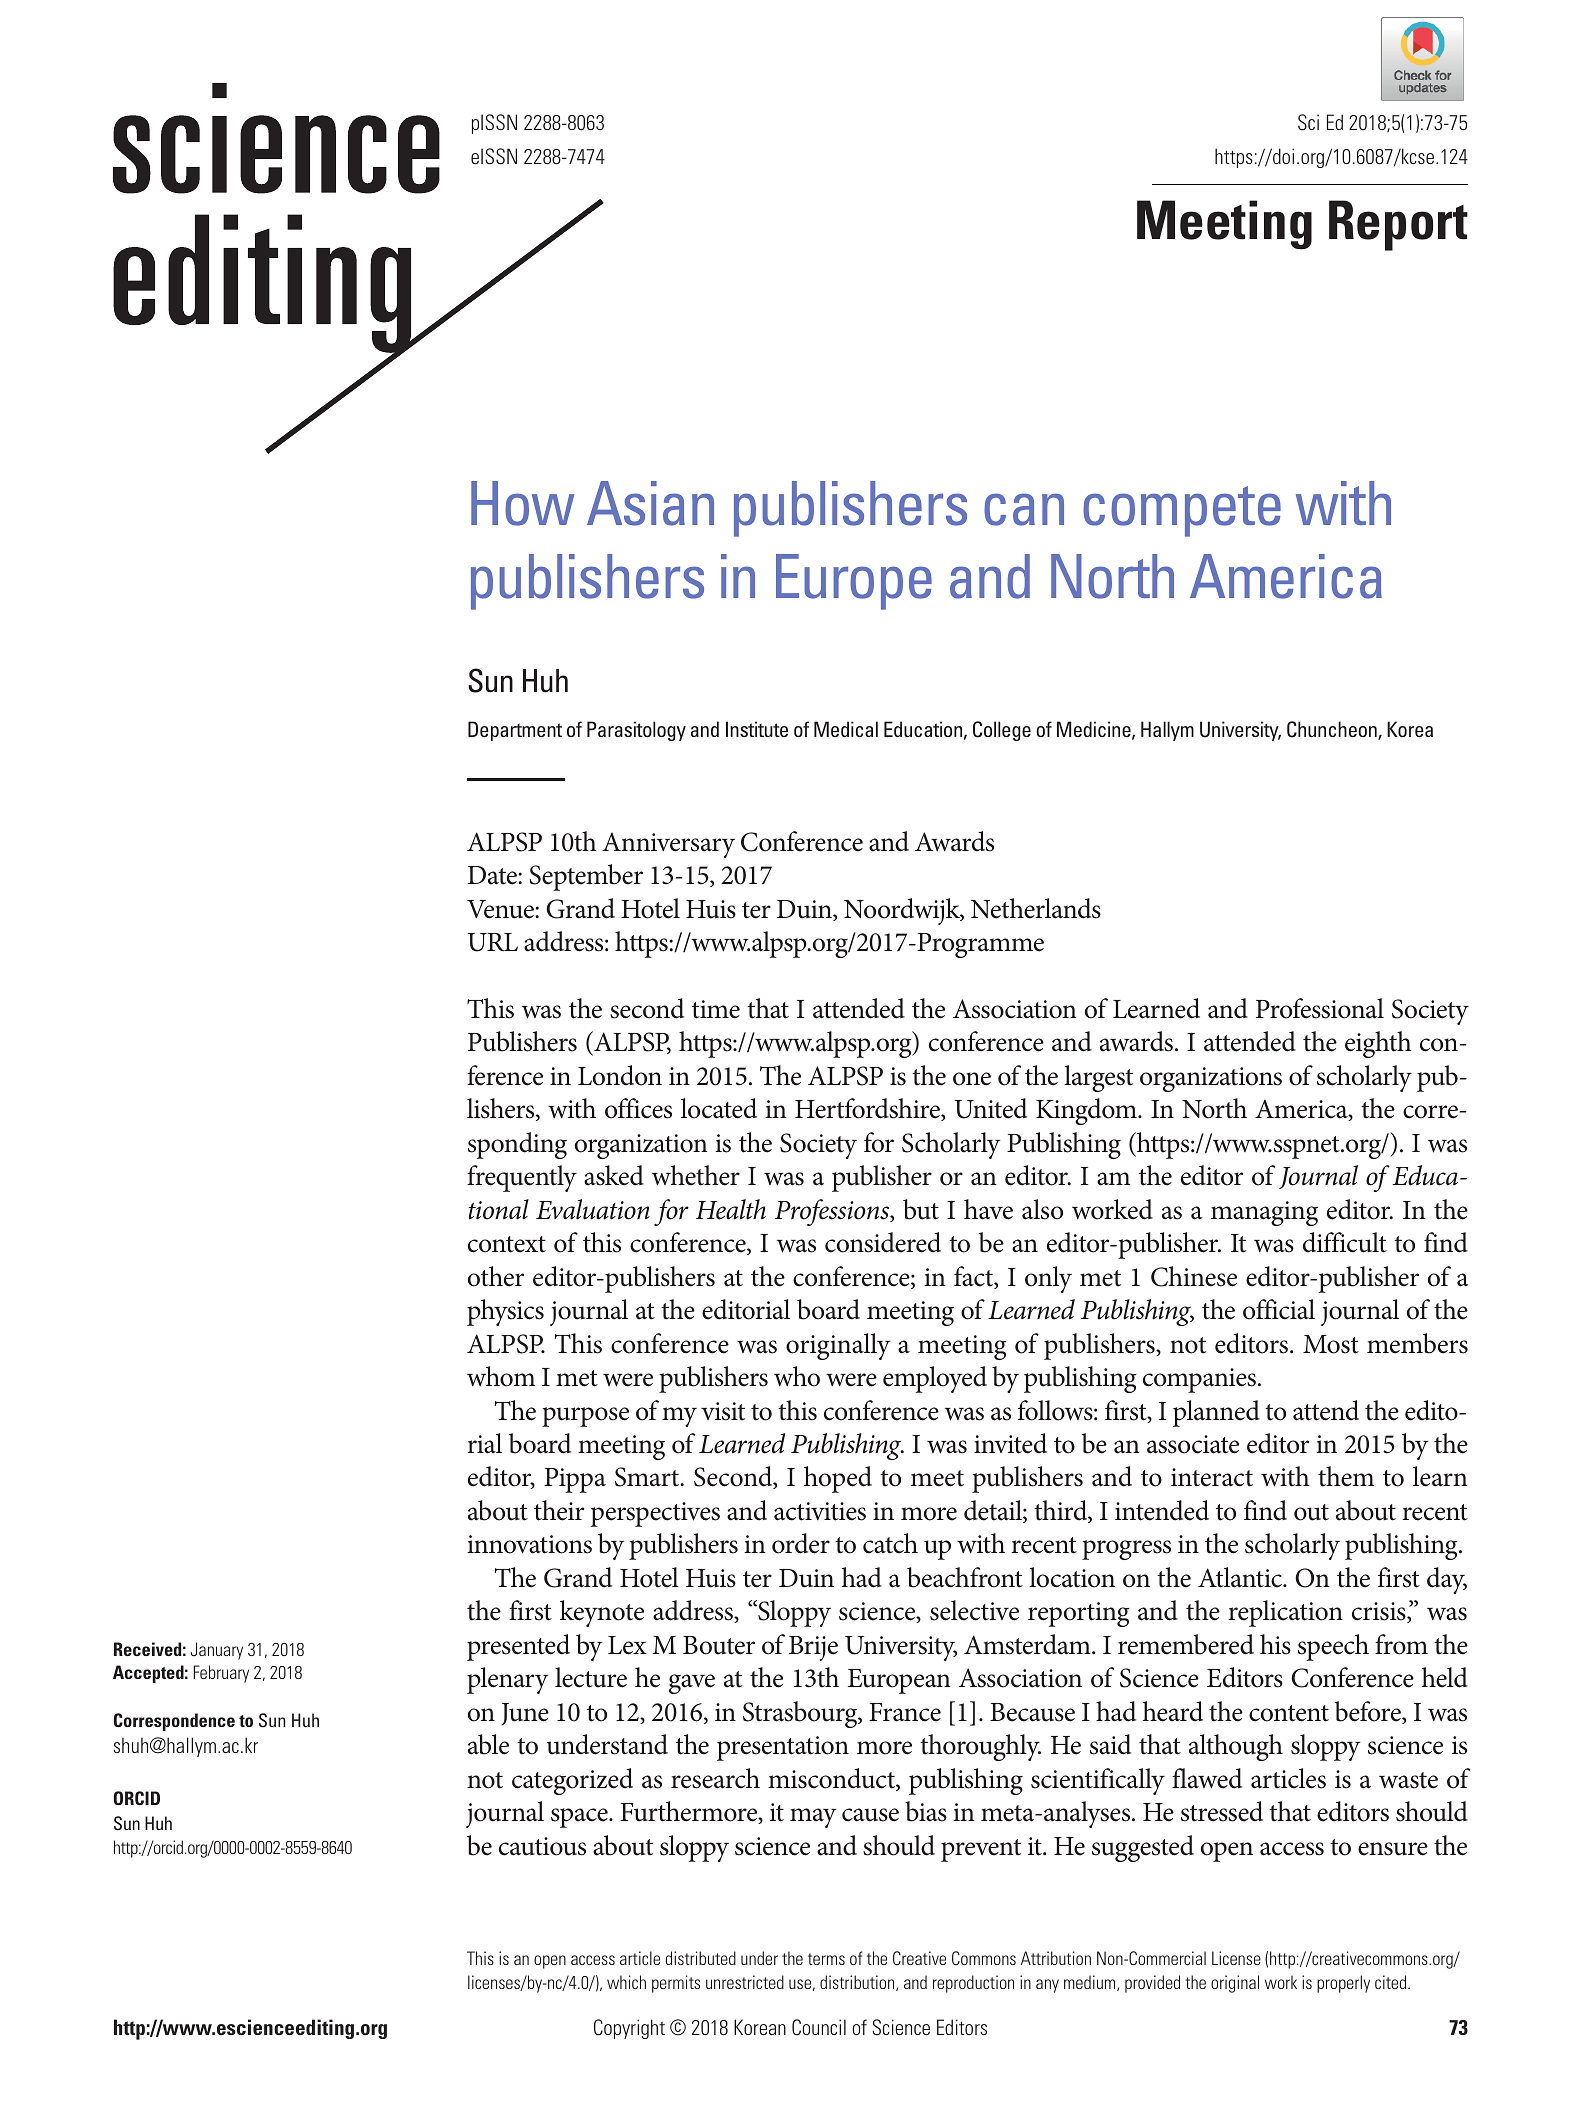 The width and height of the image is (1581, 2108). Describe the element at coordinates (522, 503) in the image. I see `How` at that location.
